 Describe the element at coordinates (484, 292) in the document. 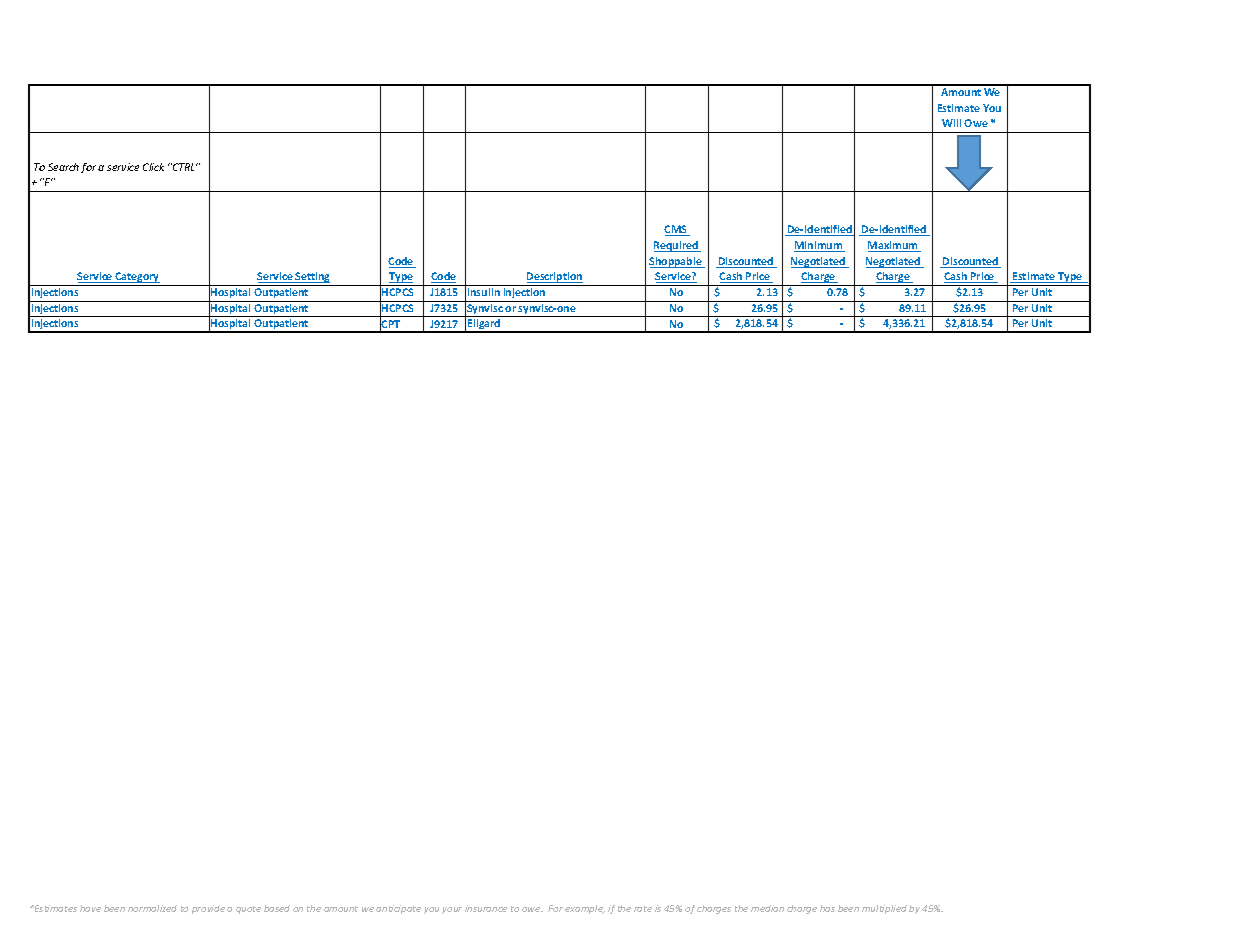

I see `Insulin` at that location.
